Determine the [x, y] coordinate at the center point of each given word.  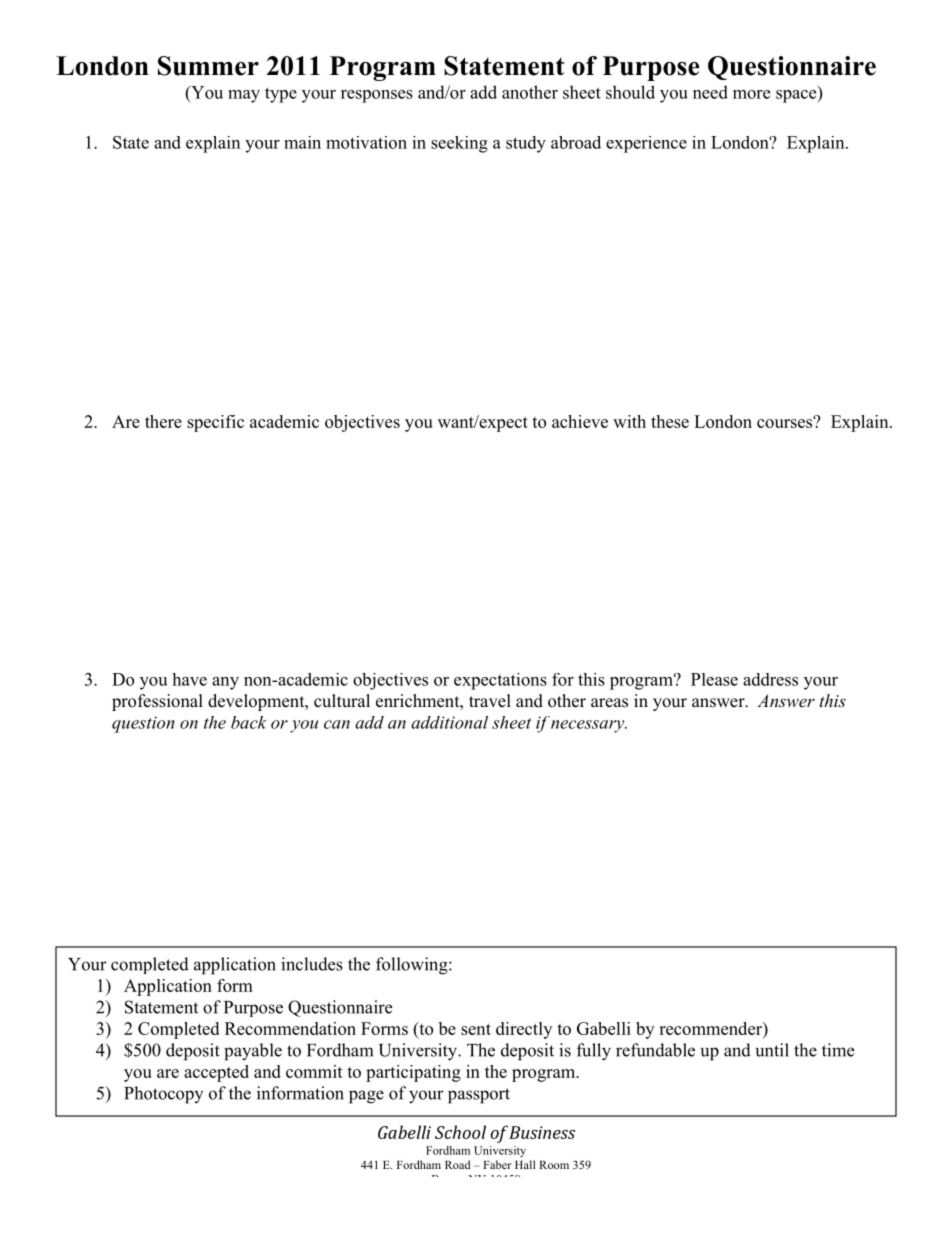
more [751, 94]
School [460, 1132]
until [772, 1050]
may [244, 96]
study [526, 144]
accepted [216, 1073]
